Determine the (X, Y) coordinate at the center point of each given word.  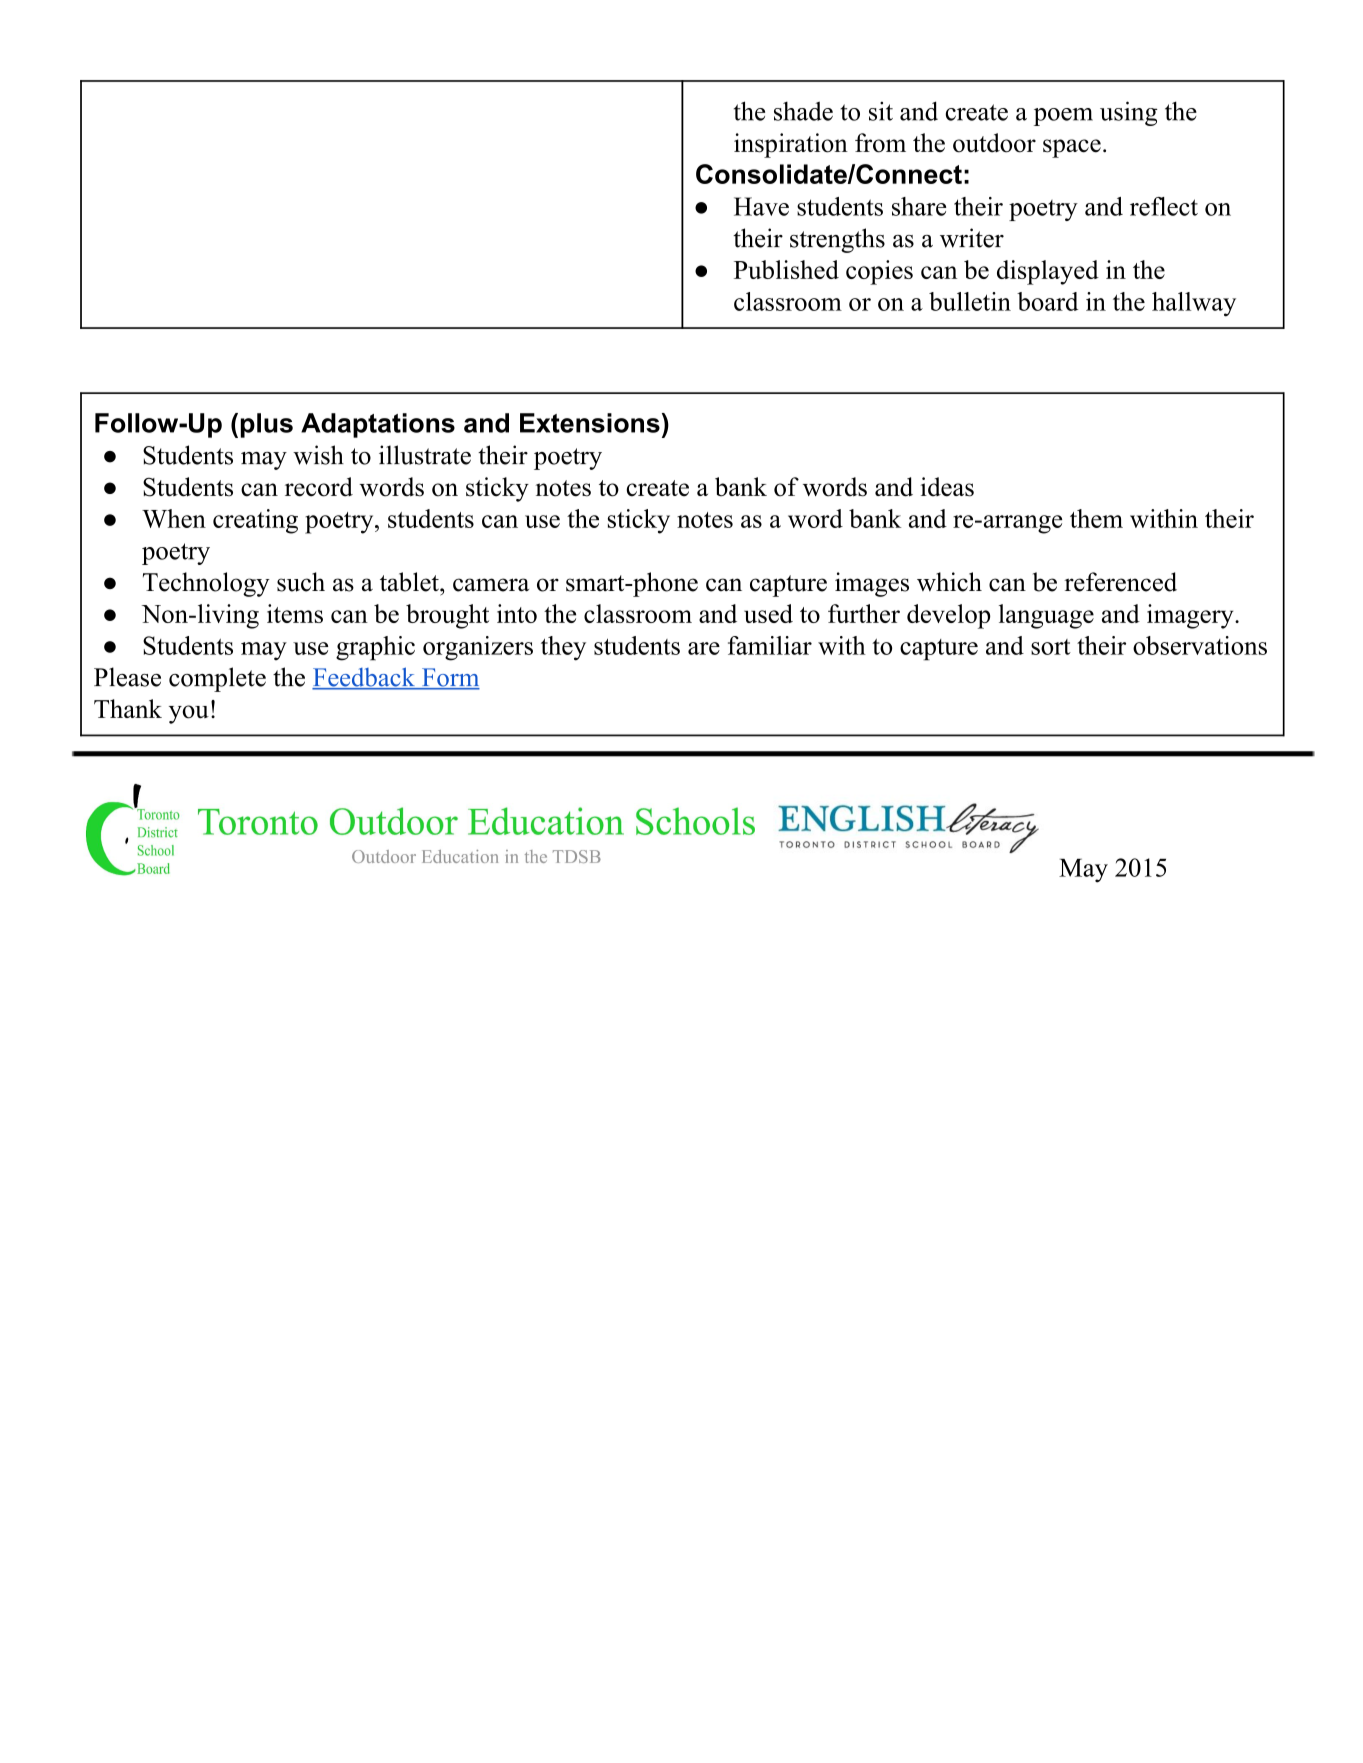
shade (803, 111)
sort (1051, 647)
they (563, 648)
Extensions (590, 423)
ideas (947, 487)
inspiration (791, 145)
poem (1063, 117)
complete (217, 679)
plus (267, 425)
